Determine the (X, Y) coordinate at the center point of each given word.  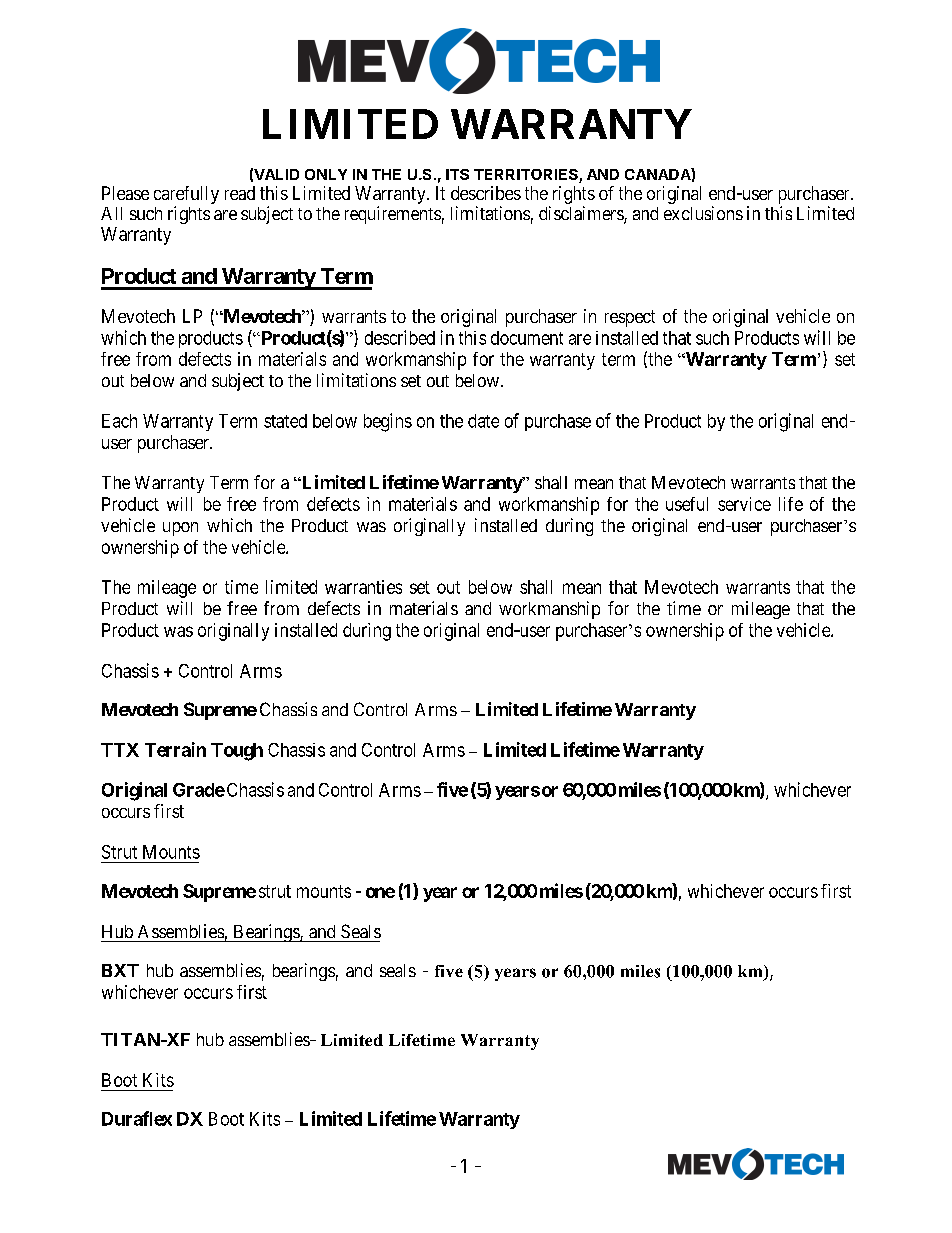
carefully (186, 196)
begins (388, 422)
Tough (237, 752)
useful (687, 504)
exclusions (703, 213)
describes (486, 193)
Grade (199, 790)
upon (180, 529)
